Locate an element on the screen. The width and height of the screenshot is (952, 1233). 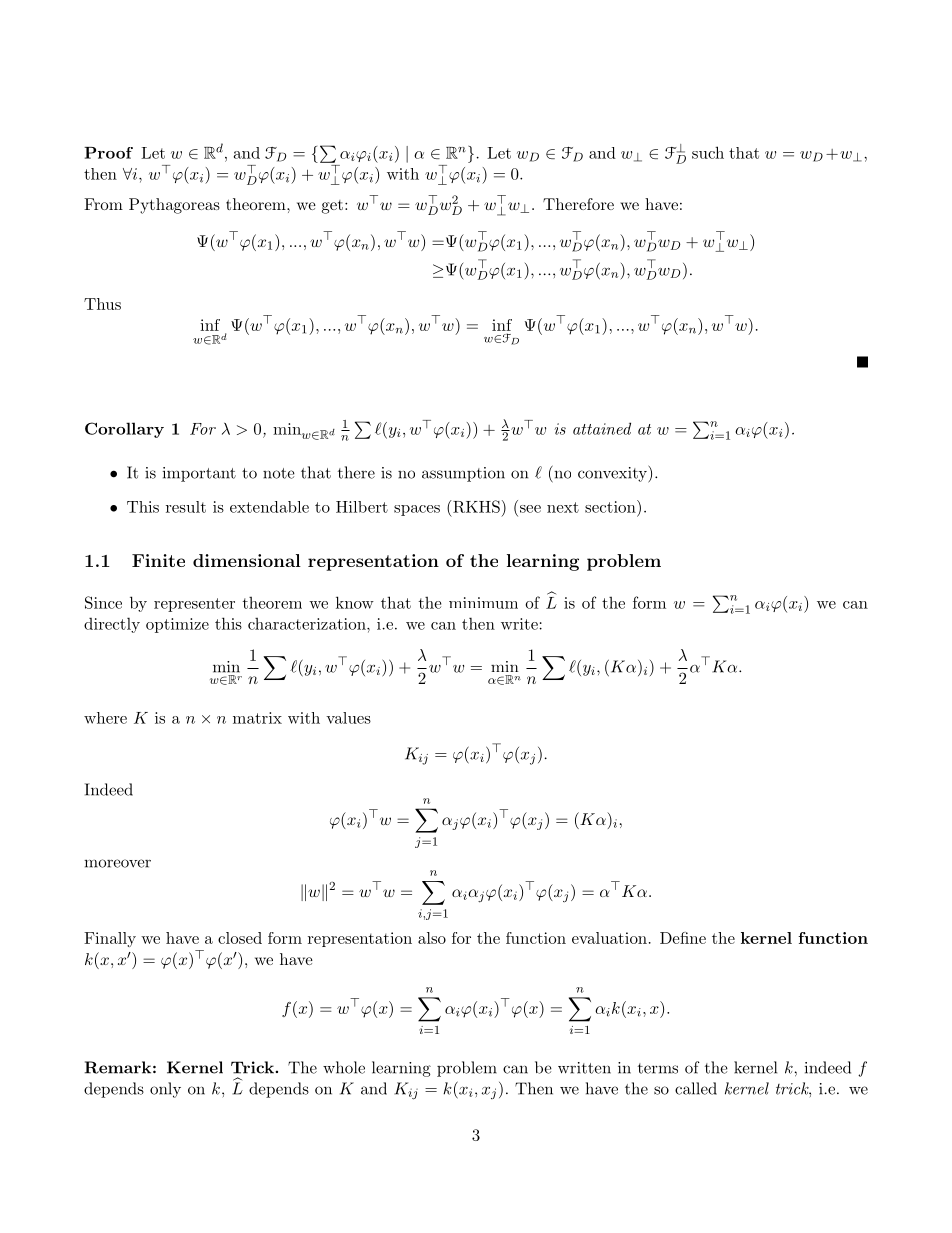
such is located at coordinates (708, 152).
